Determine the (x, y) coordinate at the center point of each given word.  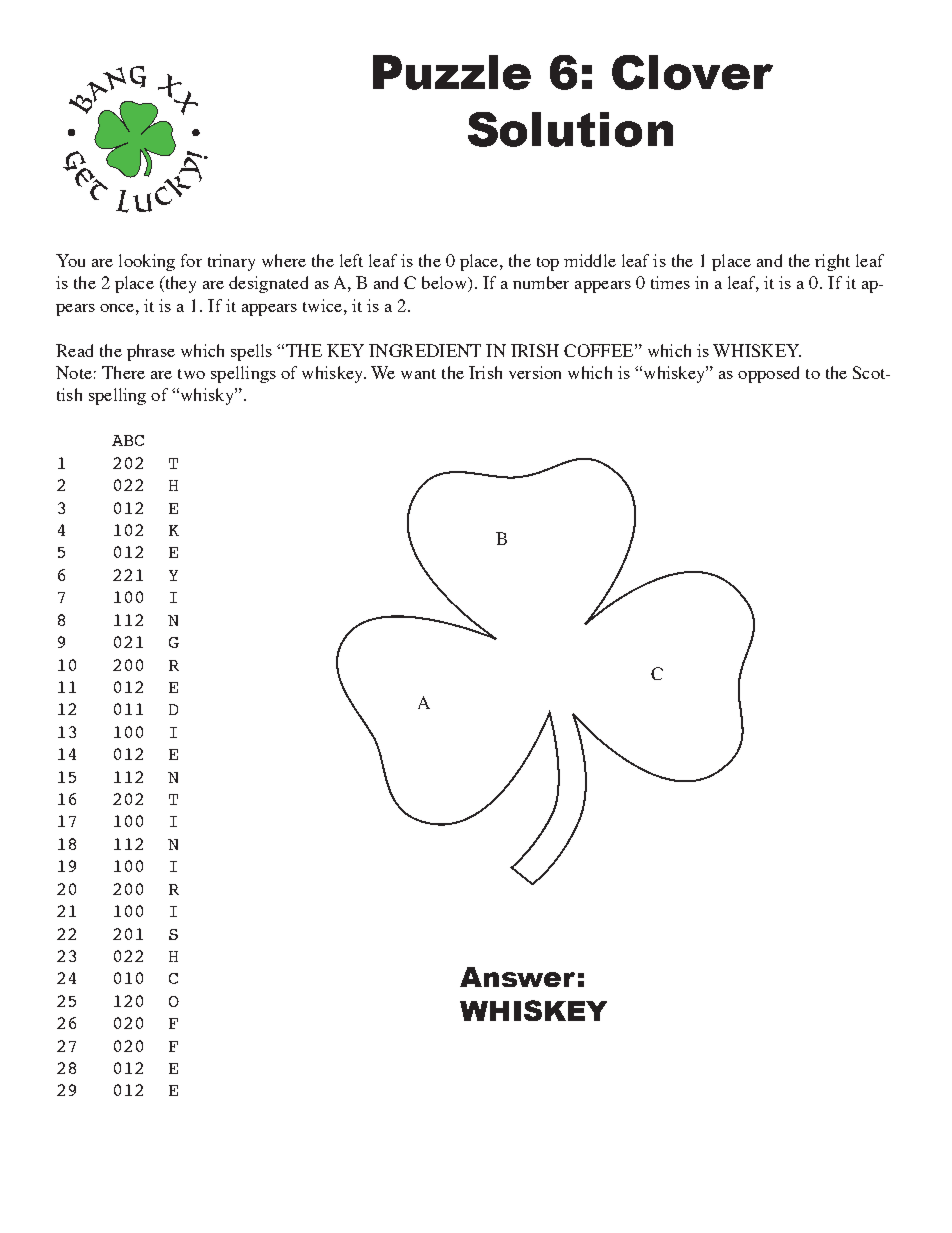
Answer (517, 977)
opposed (768, 374)
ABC (128, 440)
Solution (570, 129)
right (832, 262)
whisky (207, 396)
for (191, 260)
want (418, 374)
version (535, 372)
